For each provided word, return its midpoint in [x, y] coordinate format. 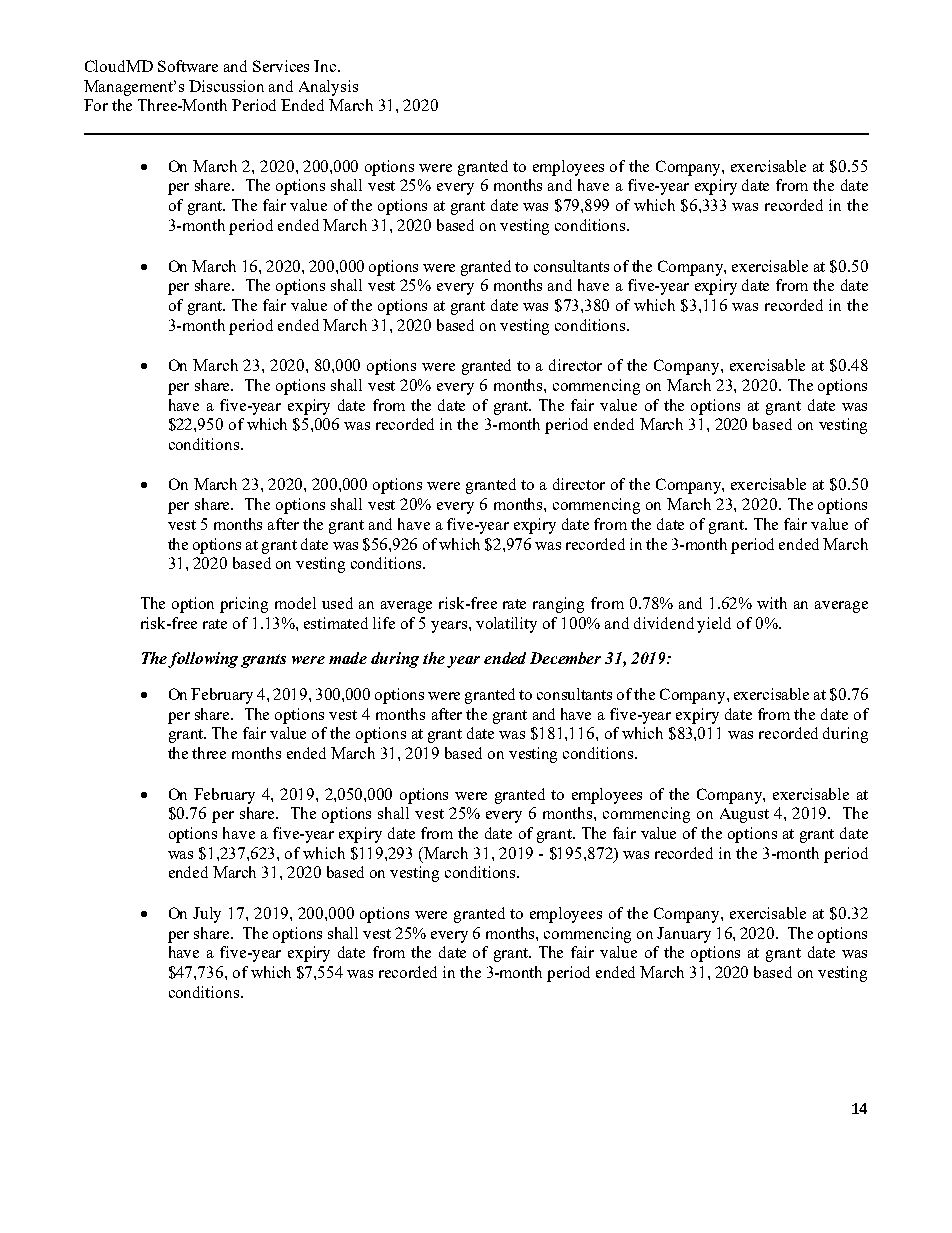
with [772, 603]
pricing [244, 605]
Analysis [328, 88]
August [744, 815]
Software [188, 66]
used [337, 603]
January [684, 935]
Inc [326, 66]
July [207, 915]
